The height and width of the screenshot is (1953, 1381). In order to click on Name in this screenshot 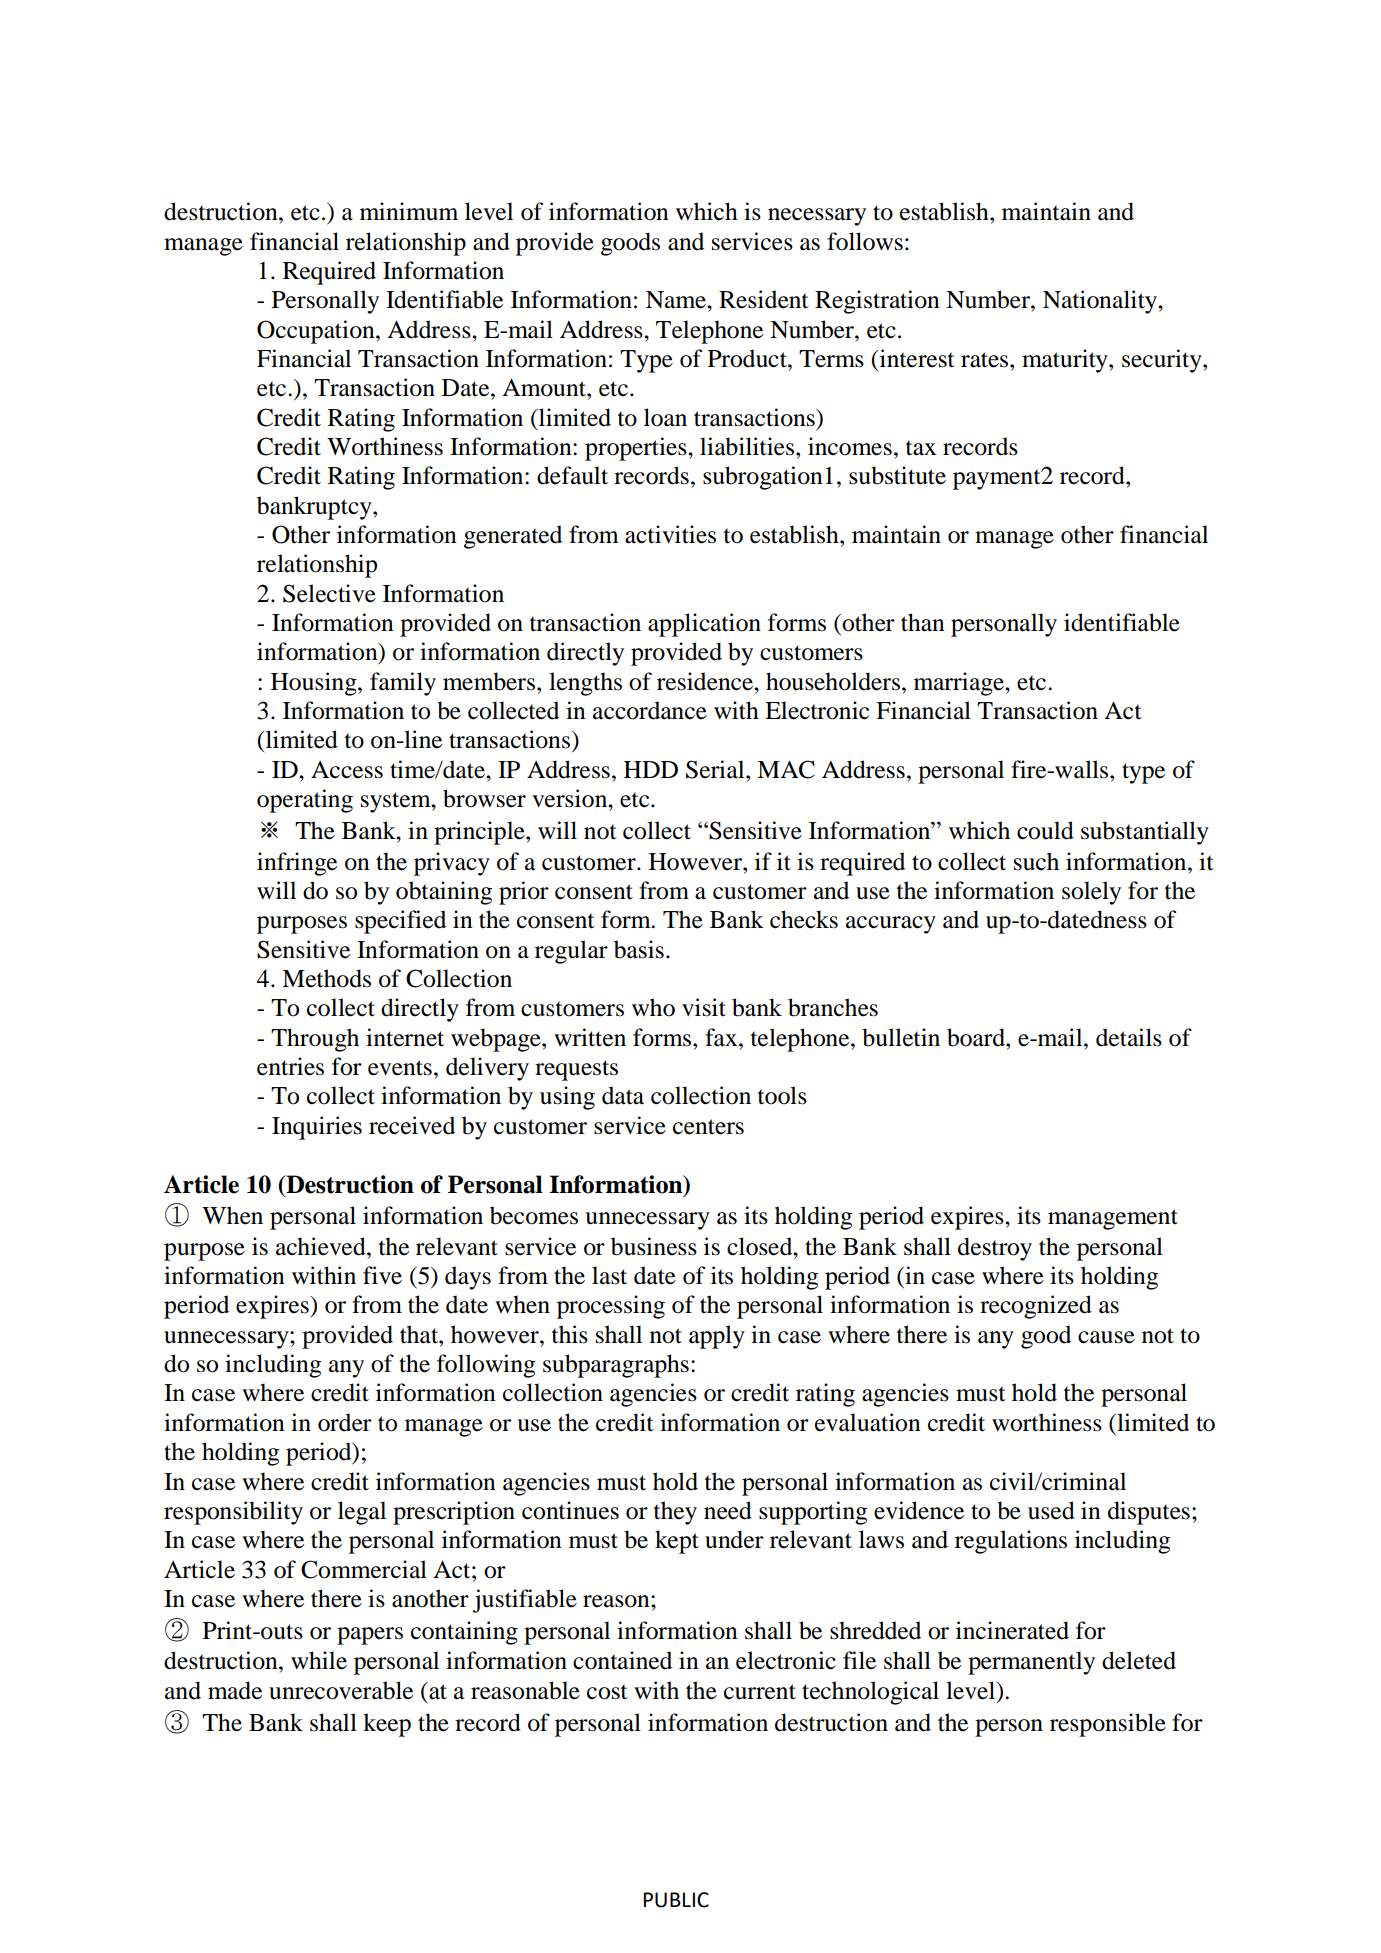, I will do `click(677, 300)`.
